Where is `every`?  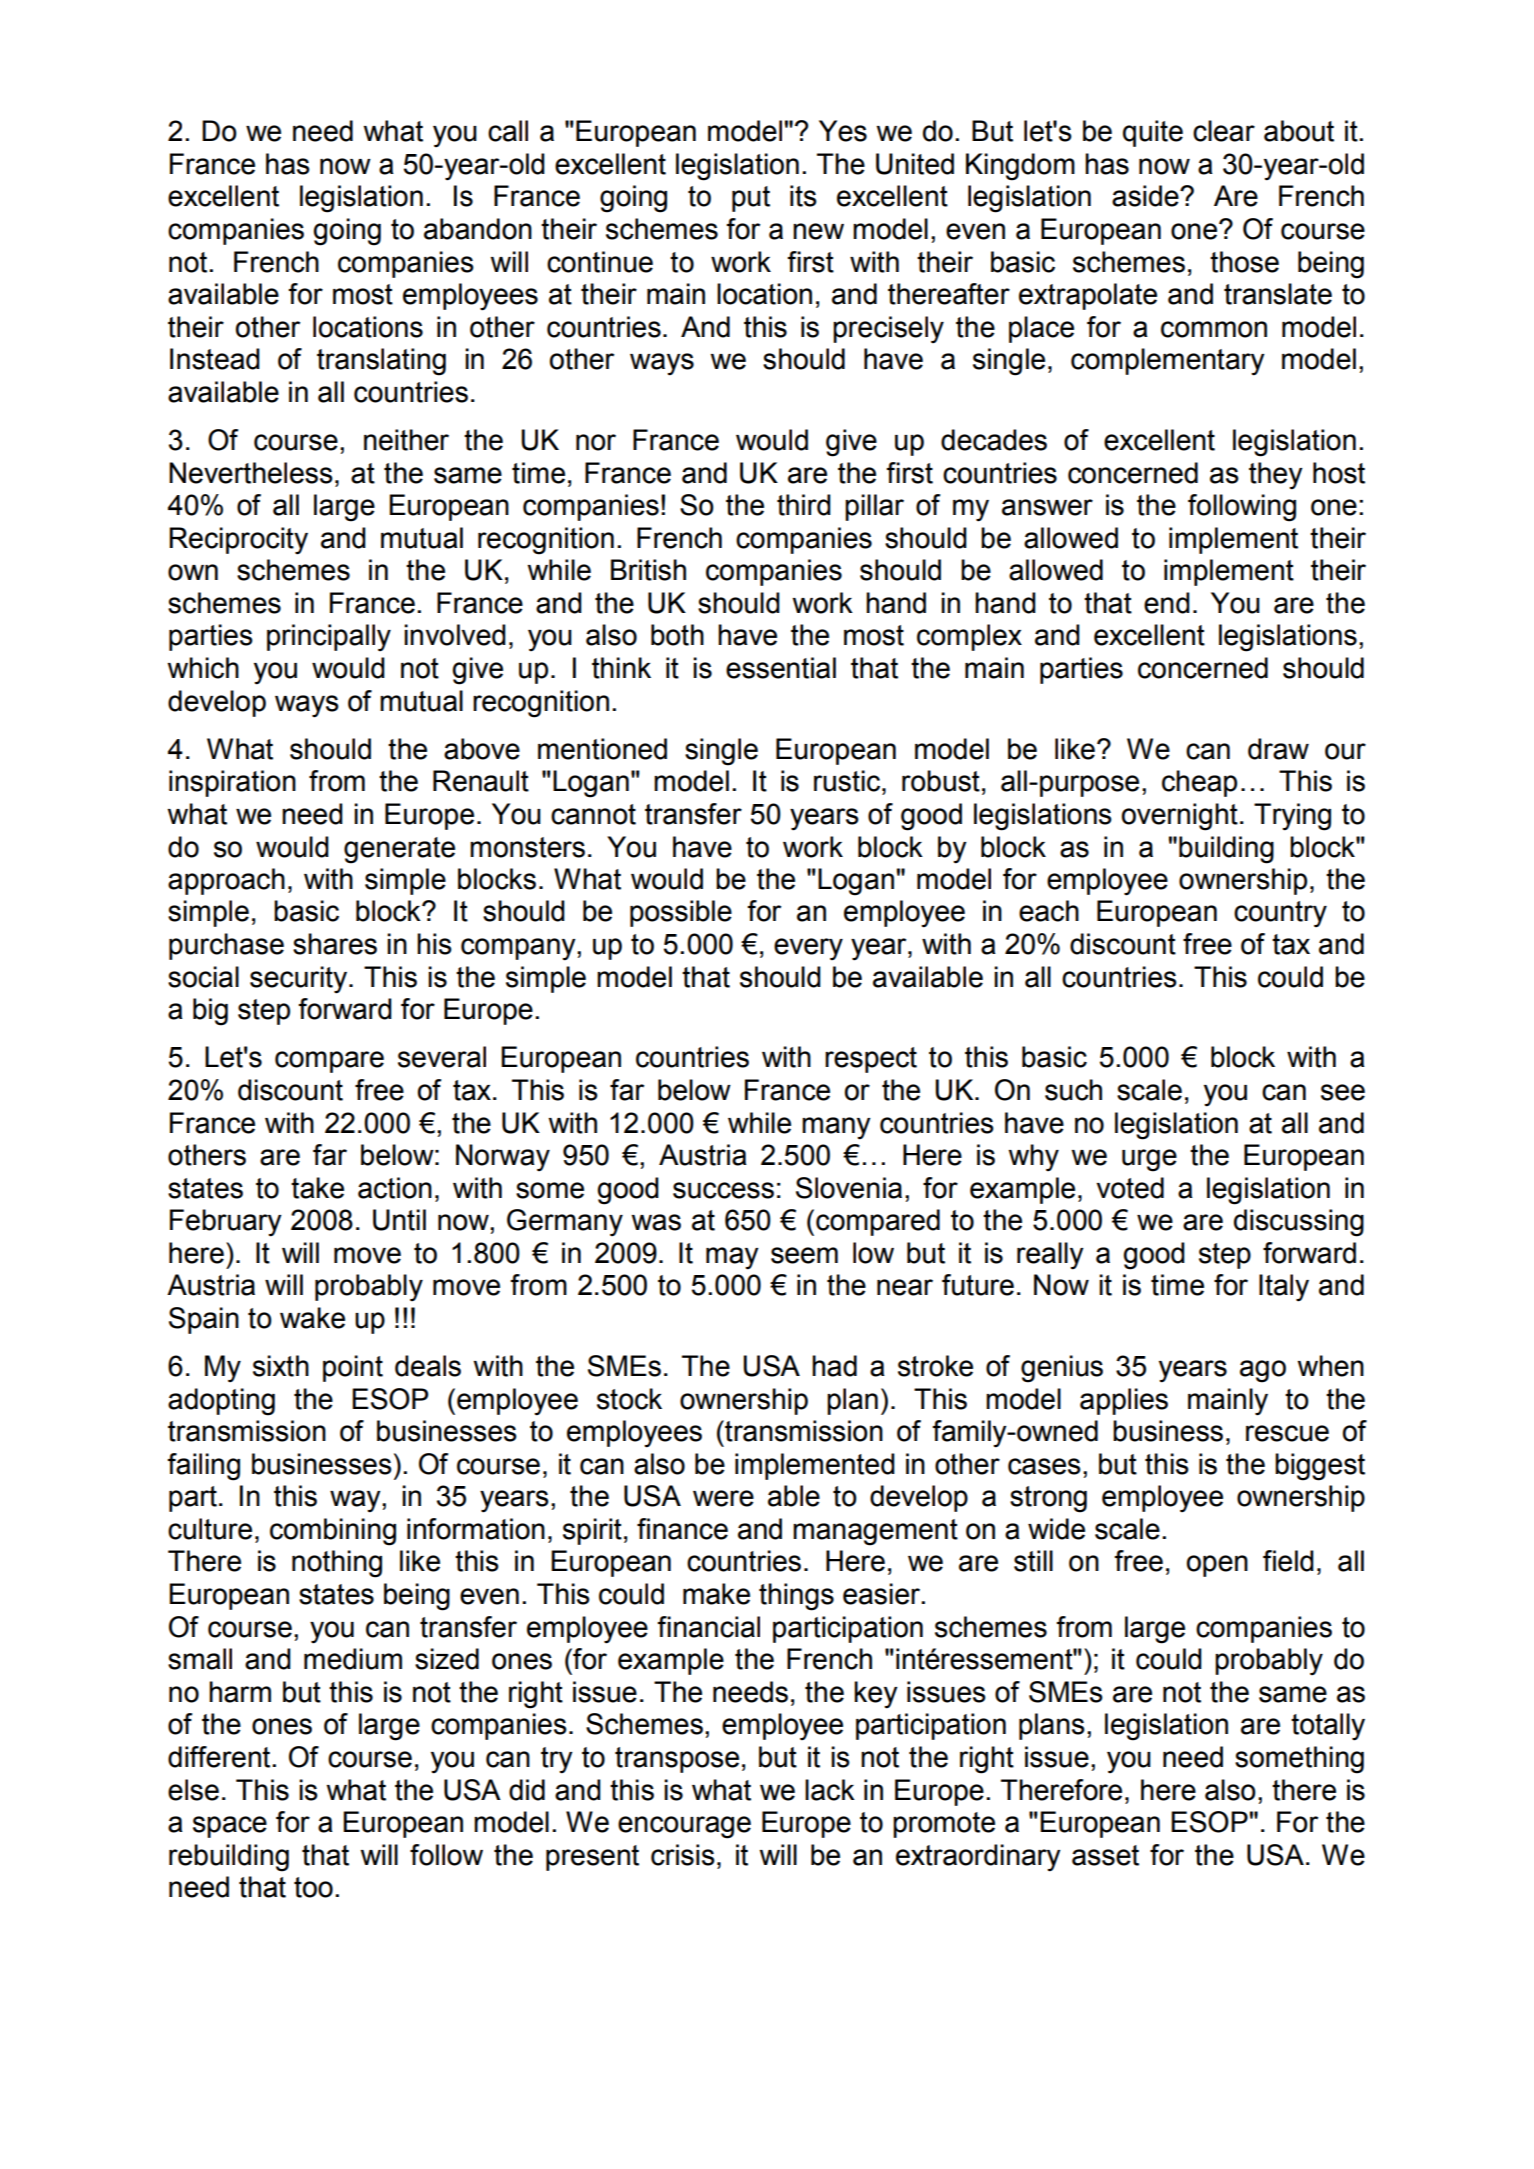 every is located at coordinates (808, 949).
